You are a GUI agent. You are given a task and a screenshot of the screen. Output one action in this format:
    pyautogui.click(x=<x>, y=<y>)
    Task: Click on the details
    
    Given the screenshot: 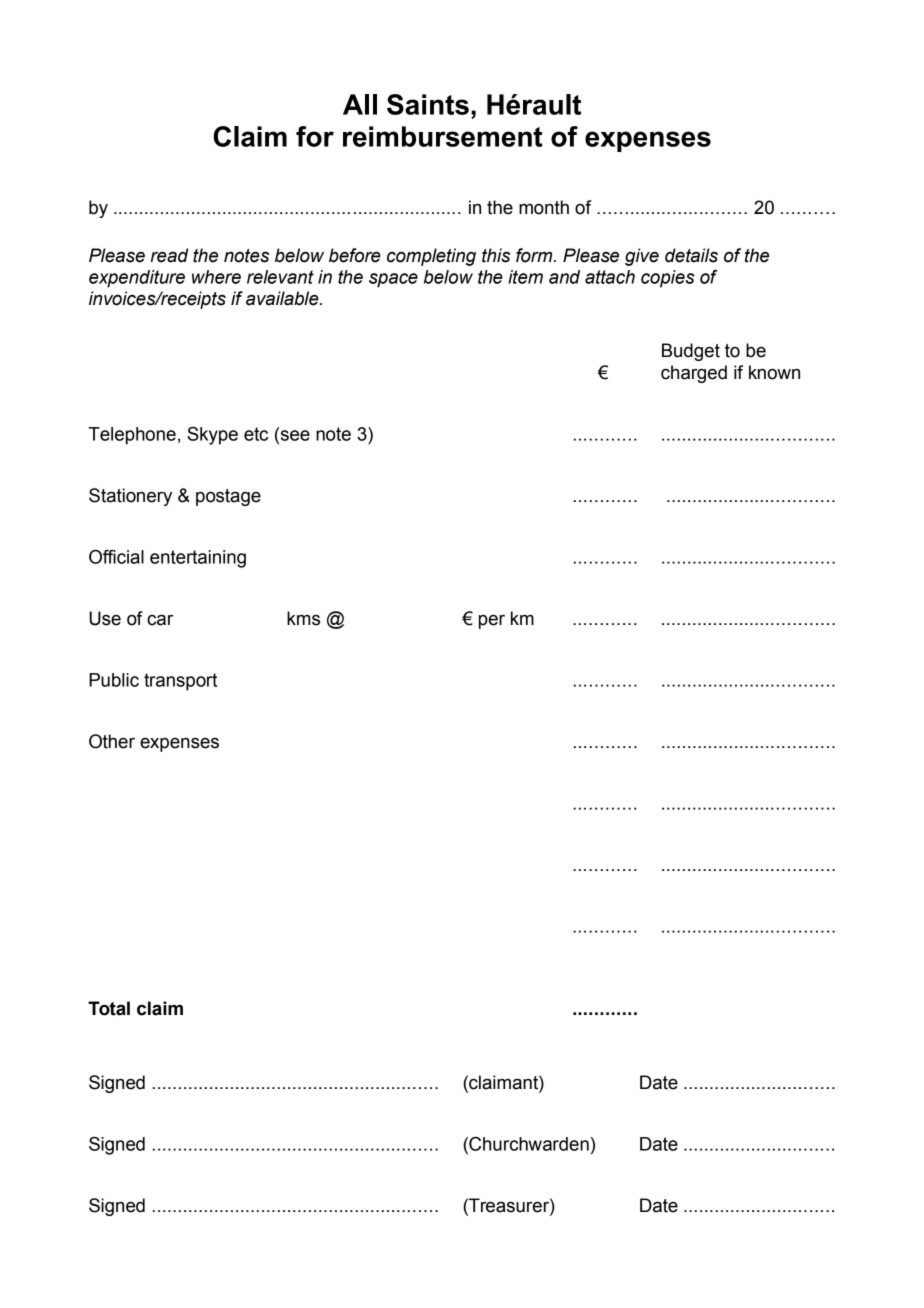 What is the action you would take?
    pyautogui.click(x=691, y=255)
